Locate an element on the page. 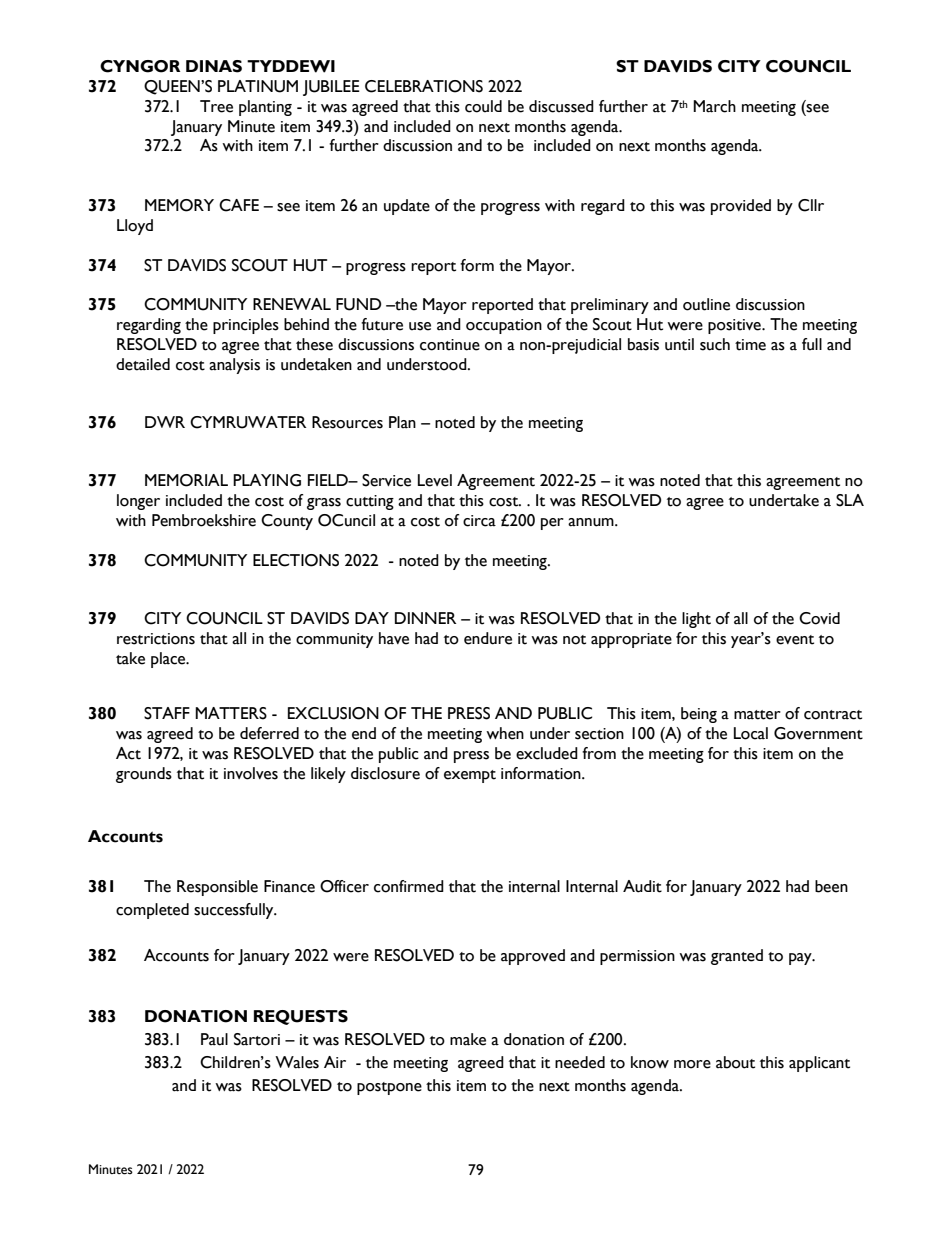  March is located at coordinates (714, 106).
